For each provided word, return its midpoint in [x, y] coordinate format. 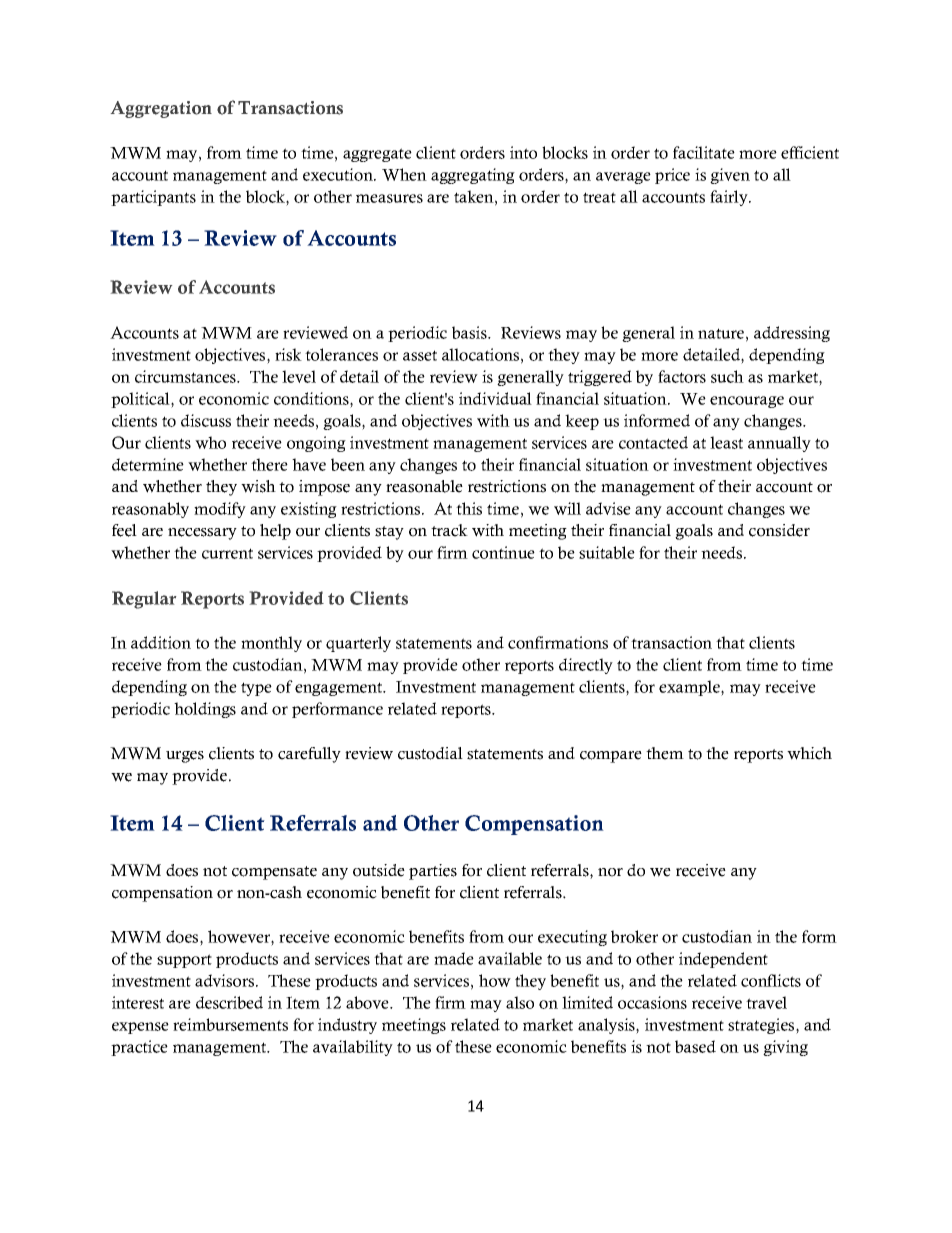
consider [779, 530]
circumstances [186, 376]
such [727, 376]
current [227, 553]
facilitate [704, 152]
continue [503, 552]
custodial [430, 753]
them [665, 753]
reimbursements [230, 1024]
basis [470, 332]
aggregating [473, 176]
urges [185, 757]
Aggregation [161, 109]
